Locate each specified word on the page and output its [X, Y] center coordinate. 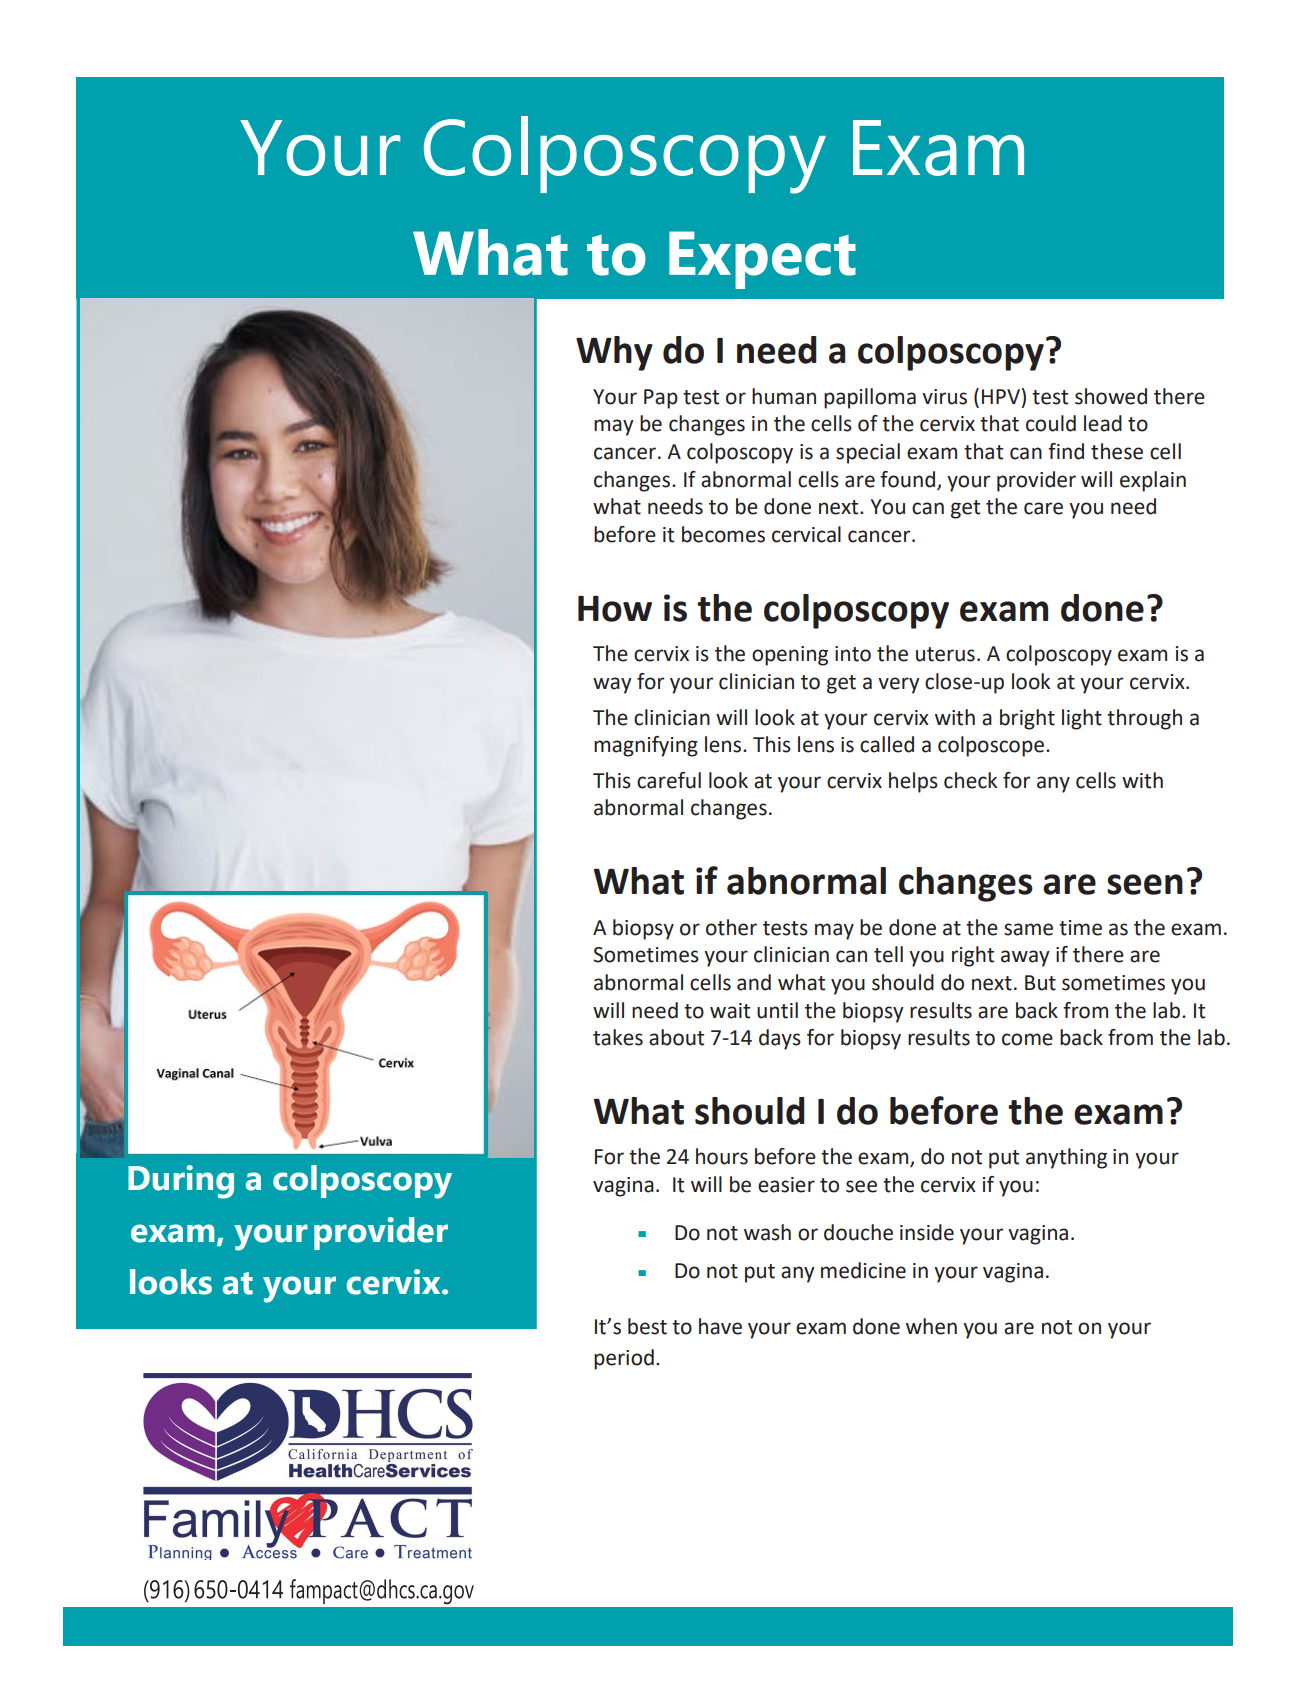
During [181, 1182]
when [931, 1326]
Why [614, 353]
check [970, 780]
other [731, 927]
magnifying [646, 746]
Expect [762, 260]
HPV [1002, 396]
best [647, 1326]
